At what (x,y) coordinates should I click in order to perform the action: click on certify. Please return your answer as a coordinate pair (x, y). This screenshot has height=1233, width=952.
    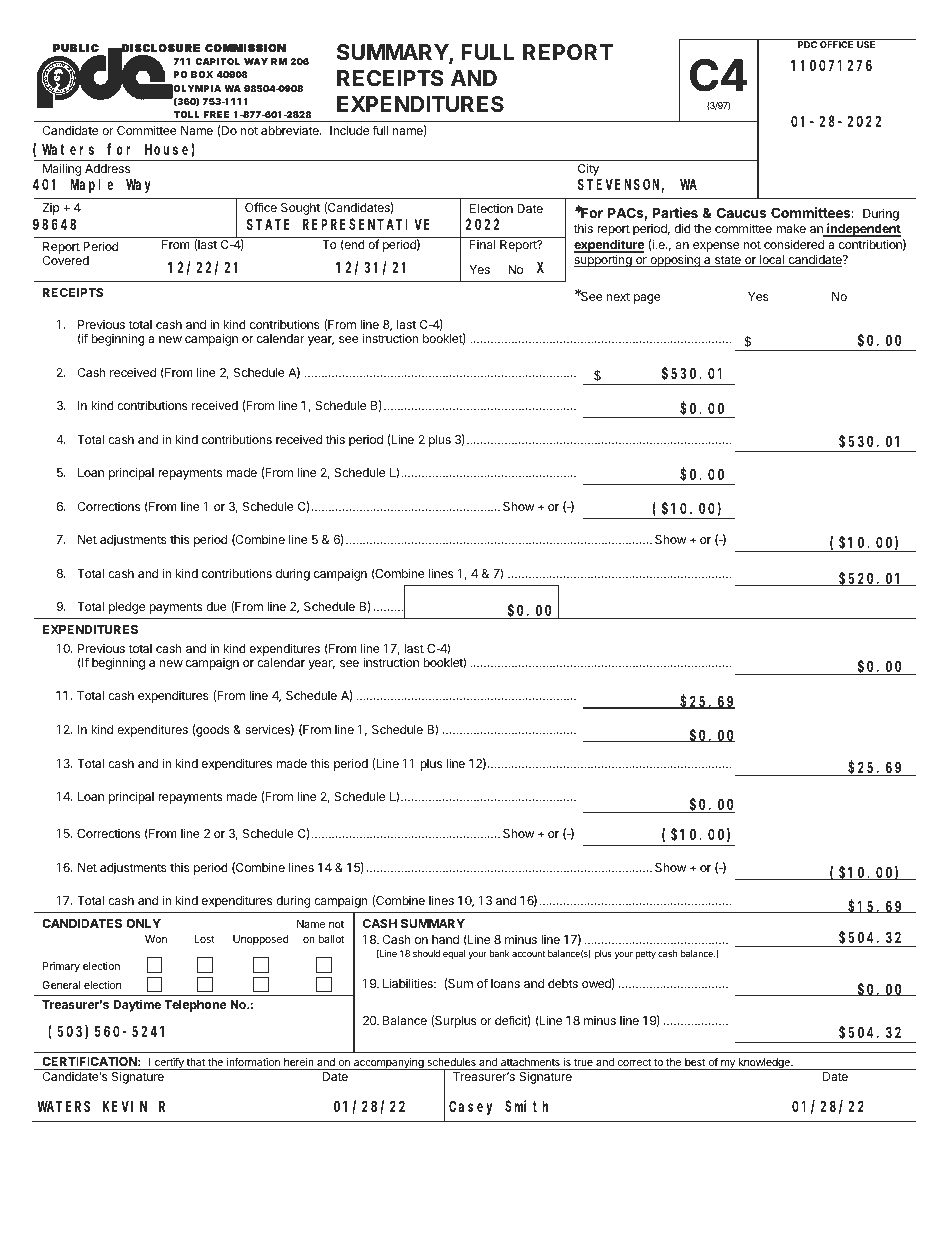
    Looking at the image, I should click on (169, 1063).
